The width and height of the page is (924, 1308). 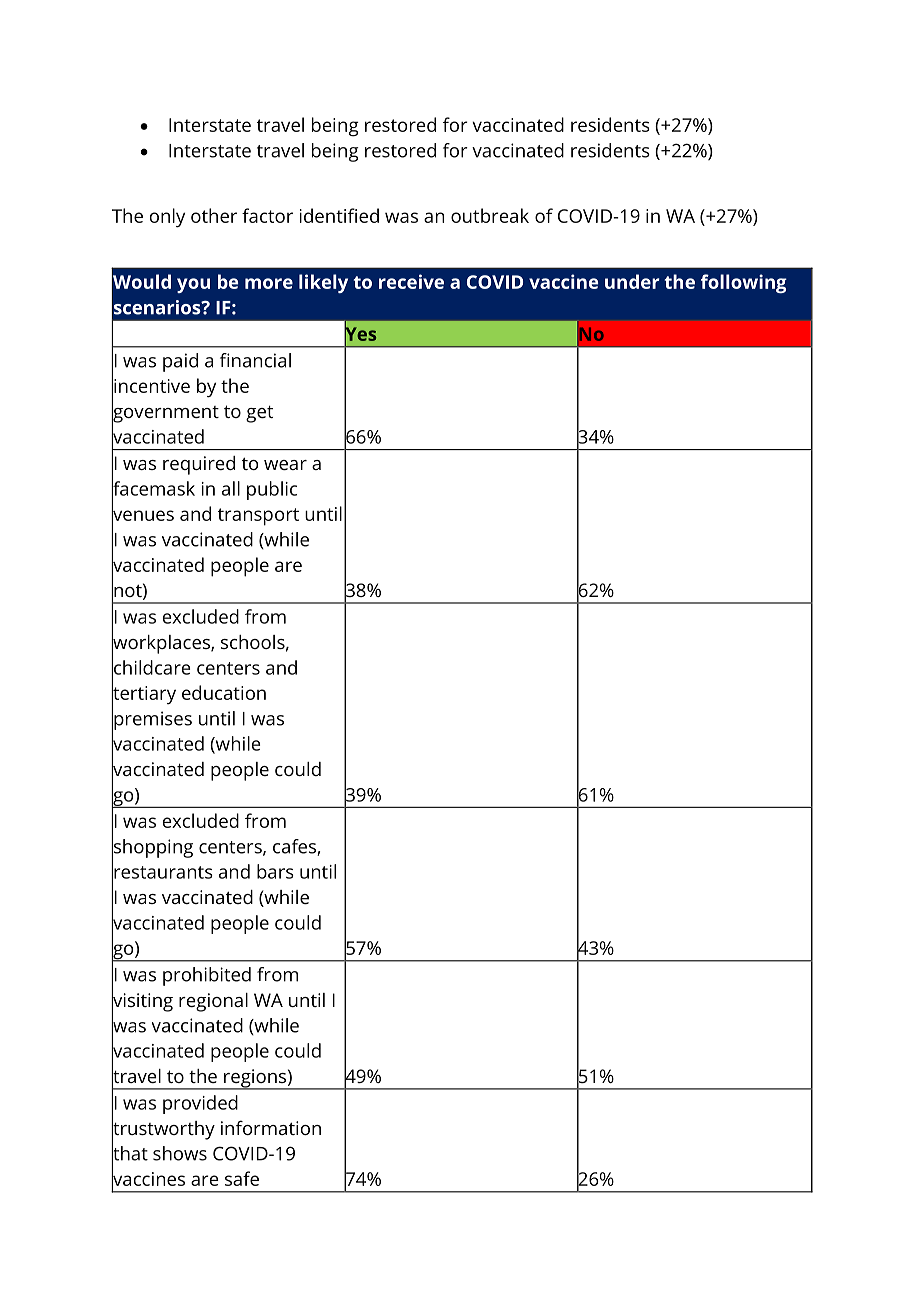 I want to click on under, so click(x=632, y=281).
